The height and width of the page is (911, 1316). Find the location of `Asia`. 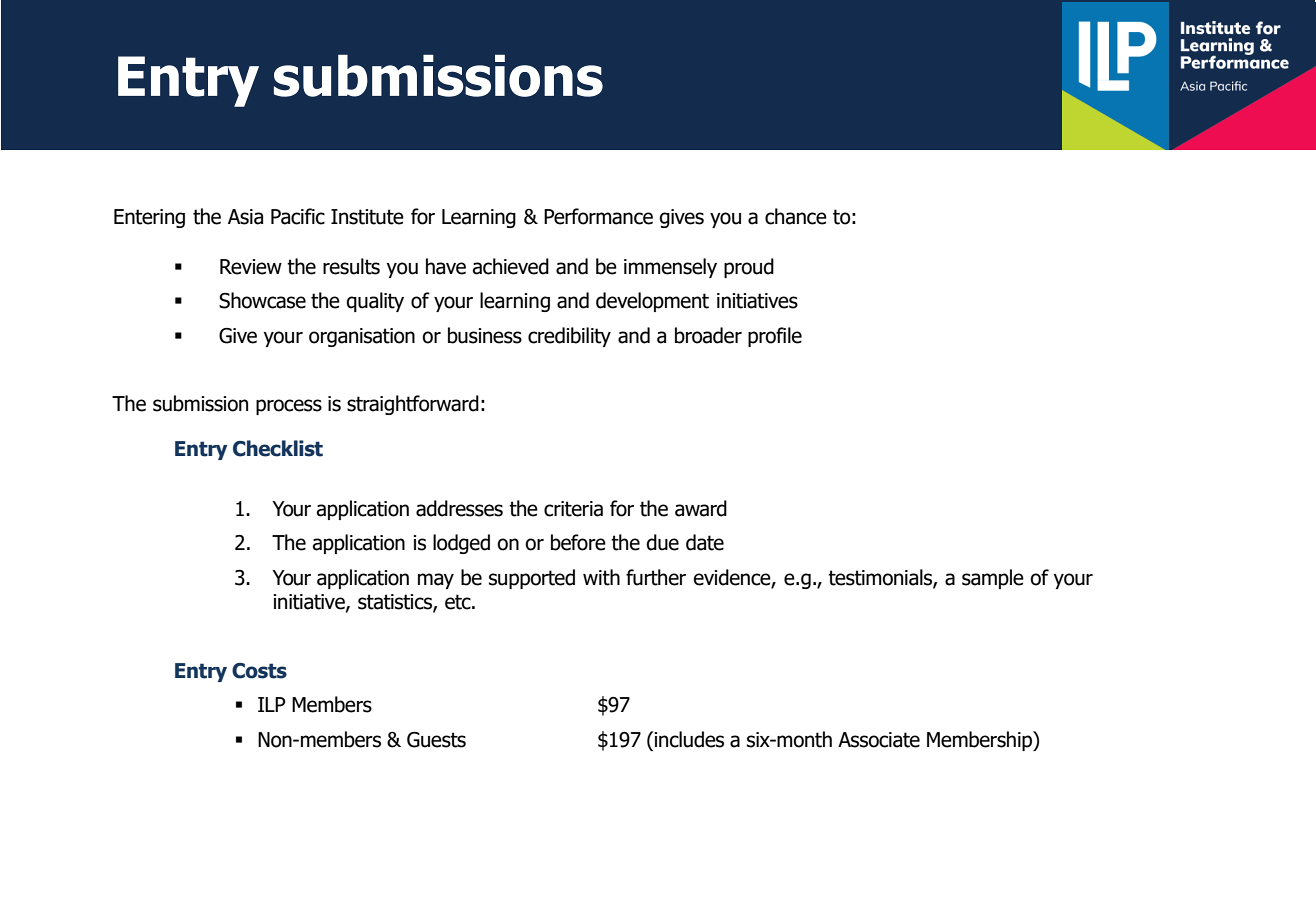

Asia is located at coordinates (245, 217).
